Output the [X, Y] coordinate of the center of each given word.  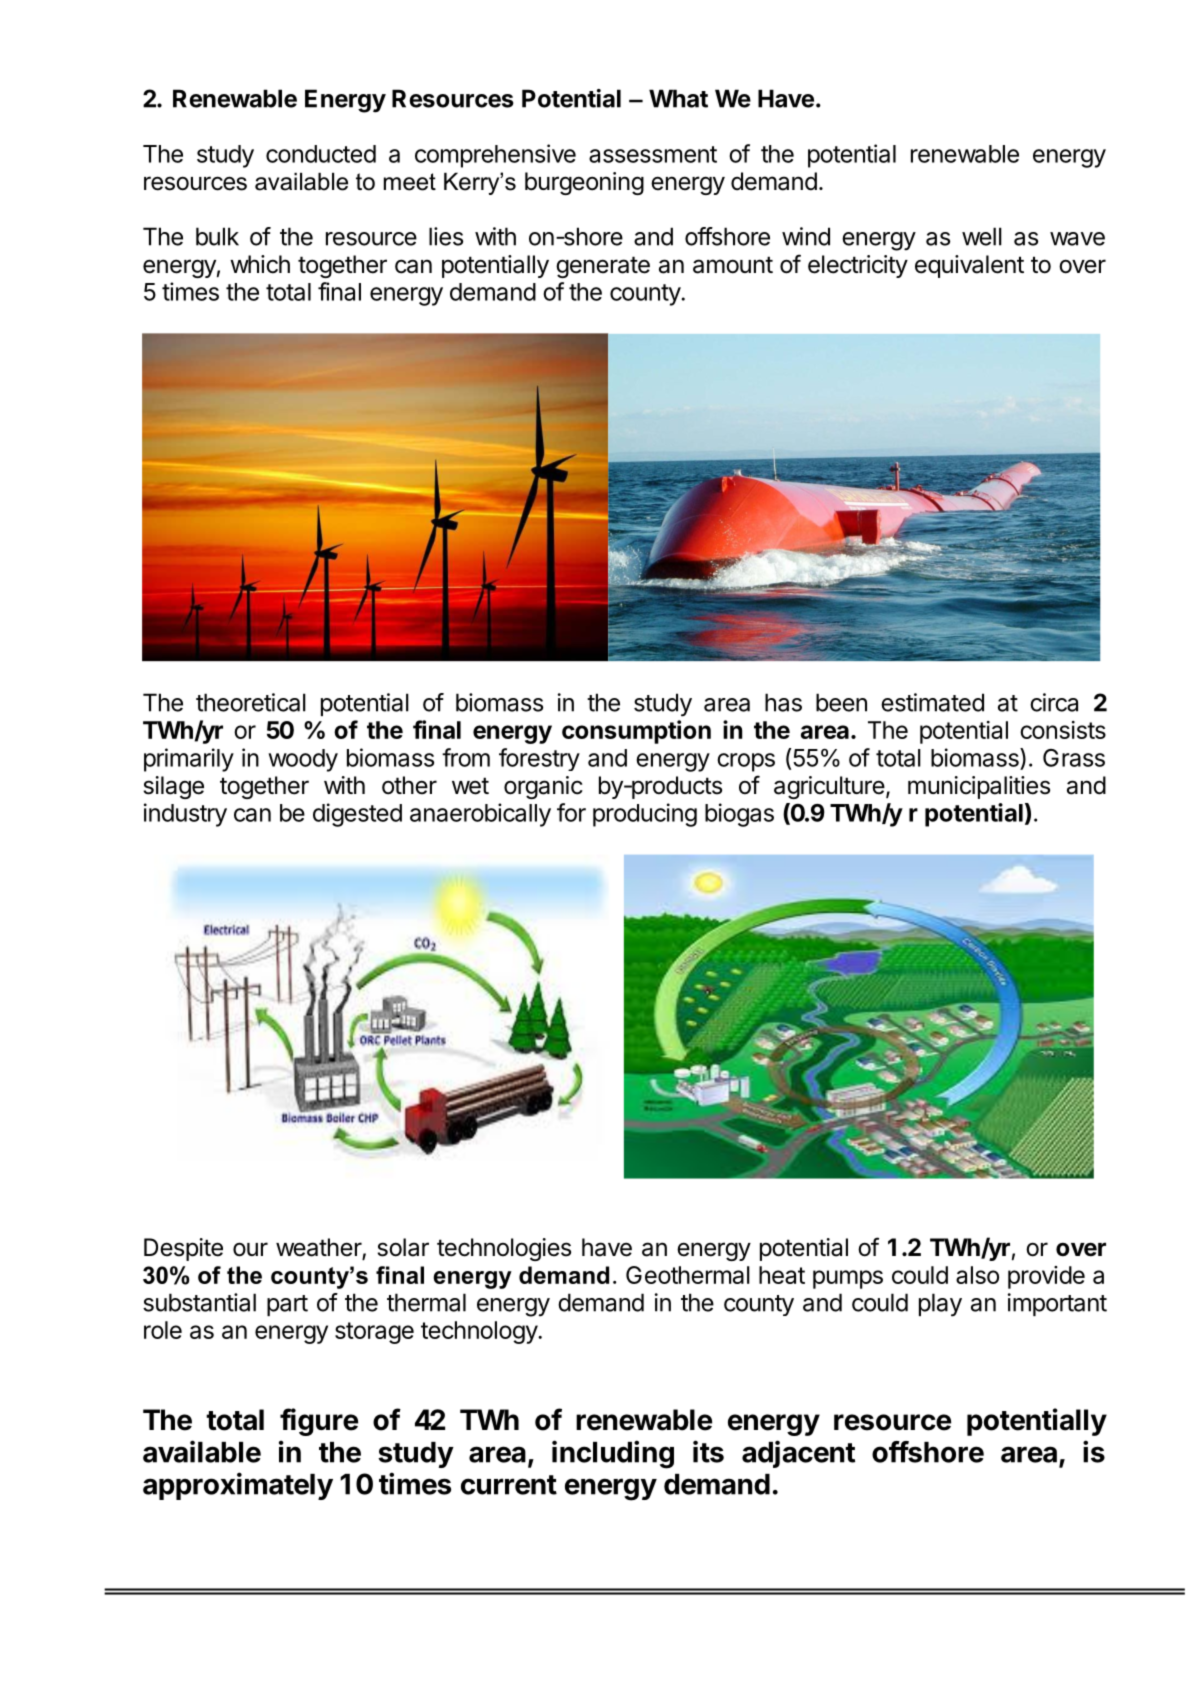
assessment [653, 154]
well [982, 236]
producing [645, 815]
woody [303, 760]
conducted [321, 154]
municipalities [979, 787]
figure [319, 1422]
